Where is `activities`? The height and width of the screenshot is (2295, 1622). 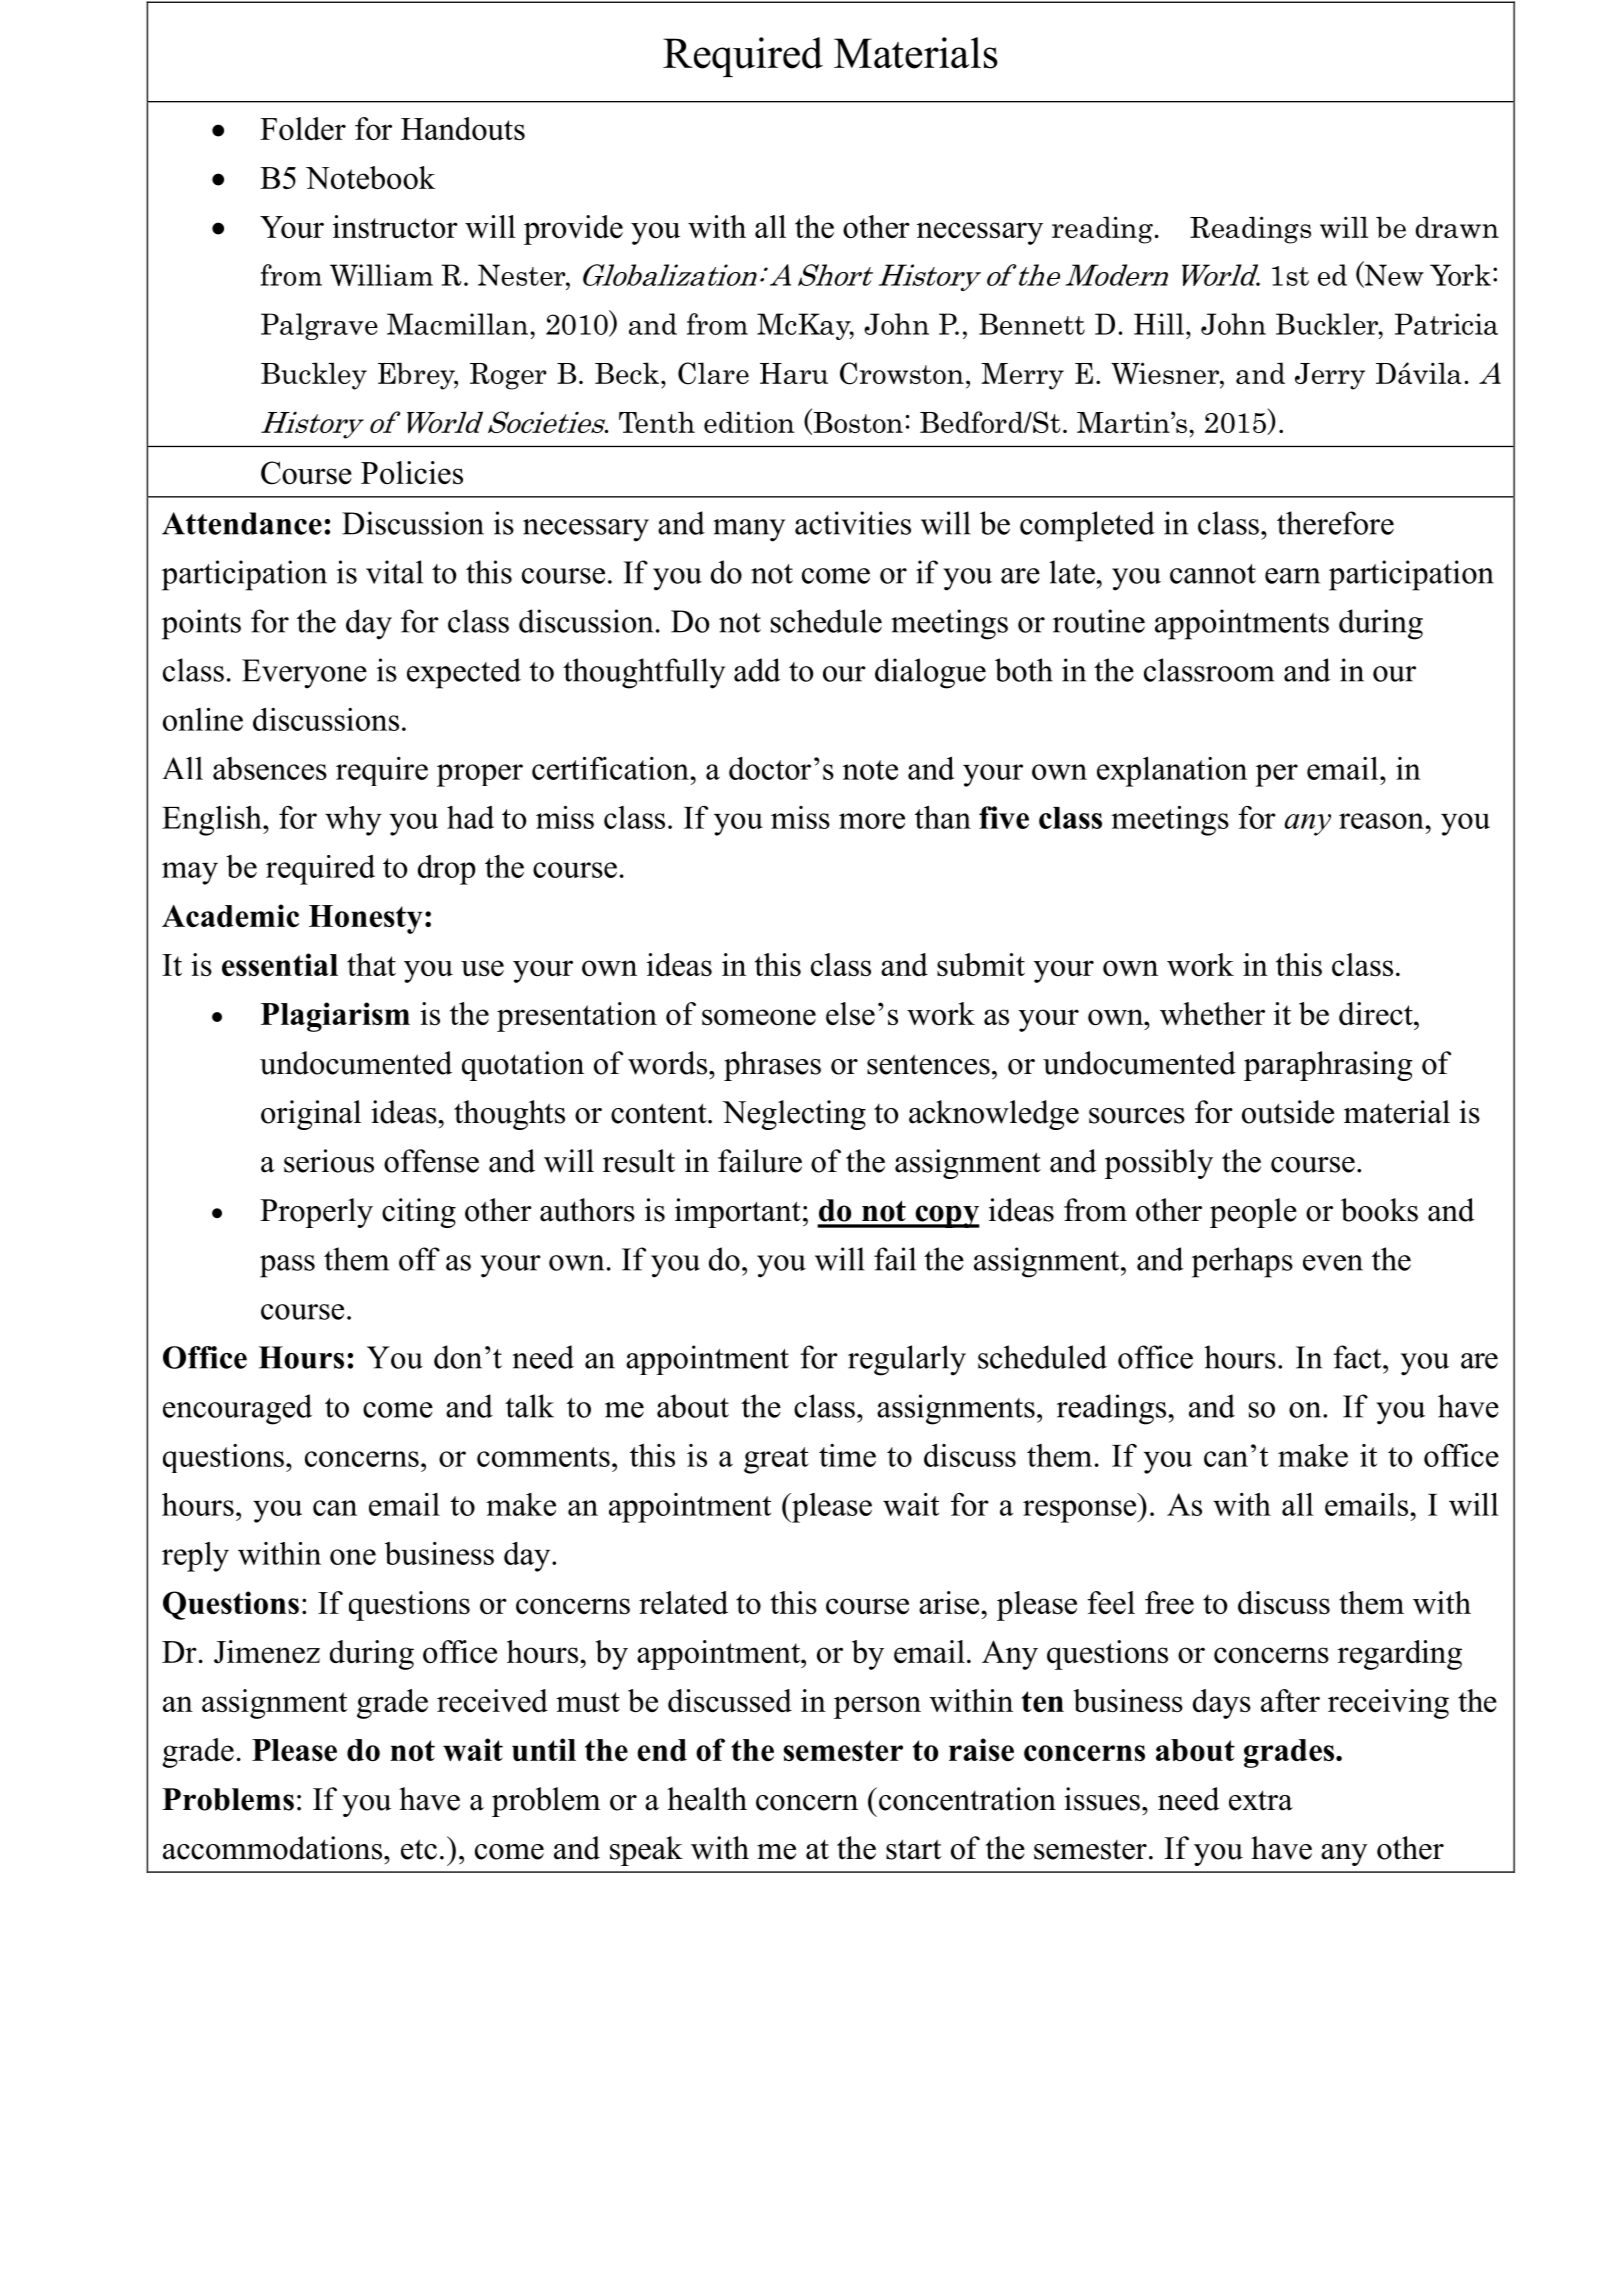 activities is located at coordinates (853, 523).
